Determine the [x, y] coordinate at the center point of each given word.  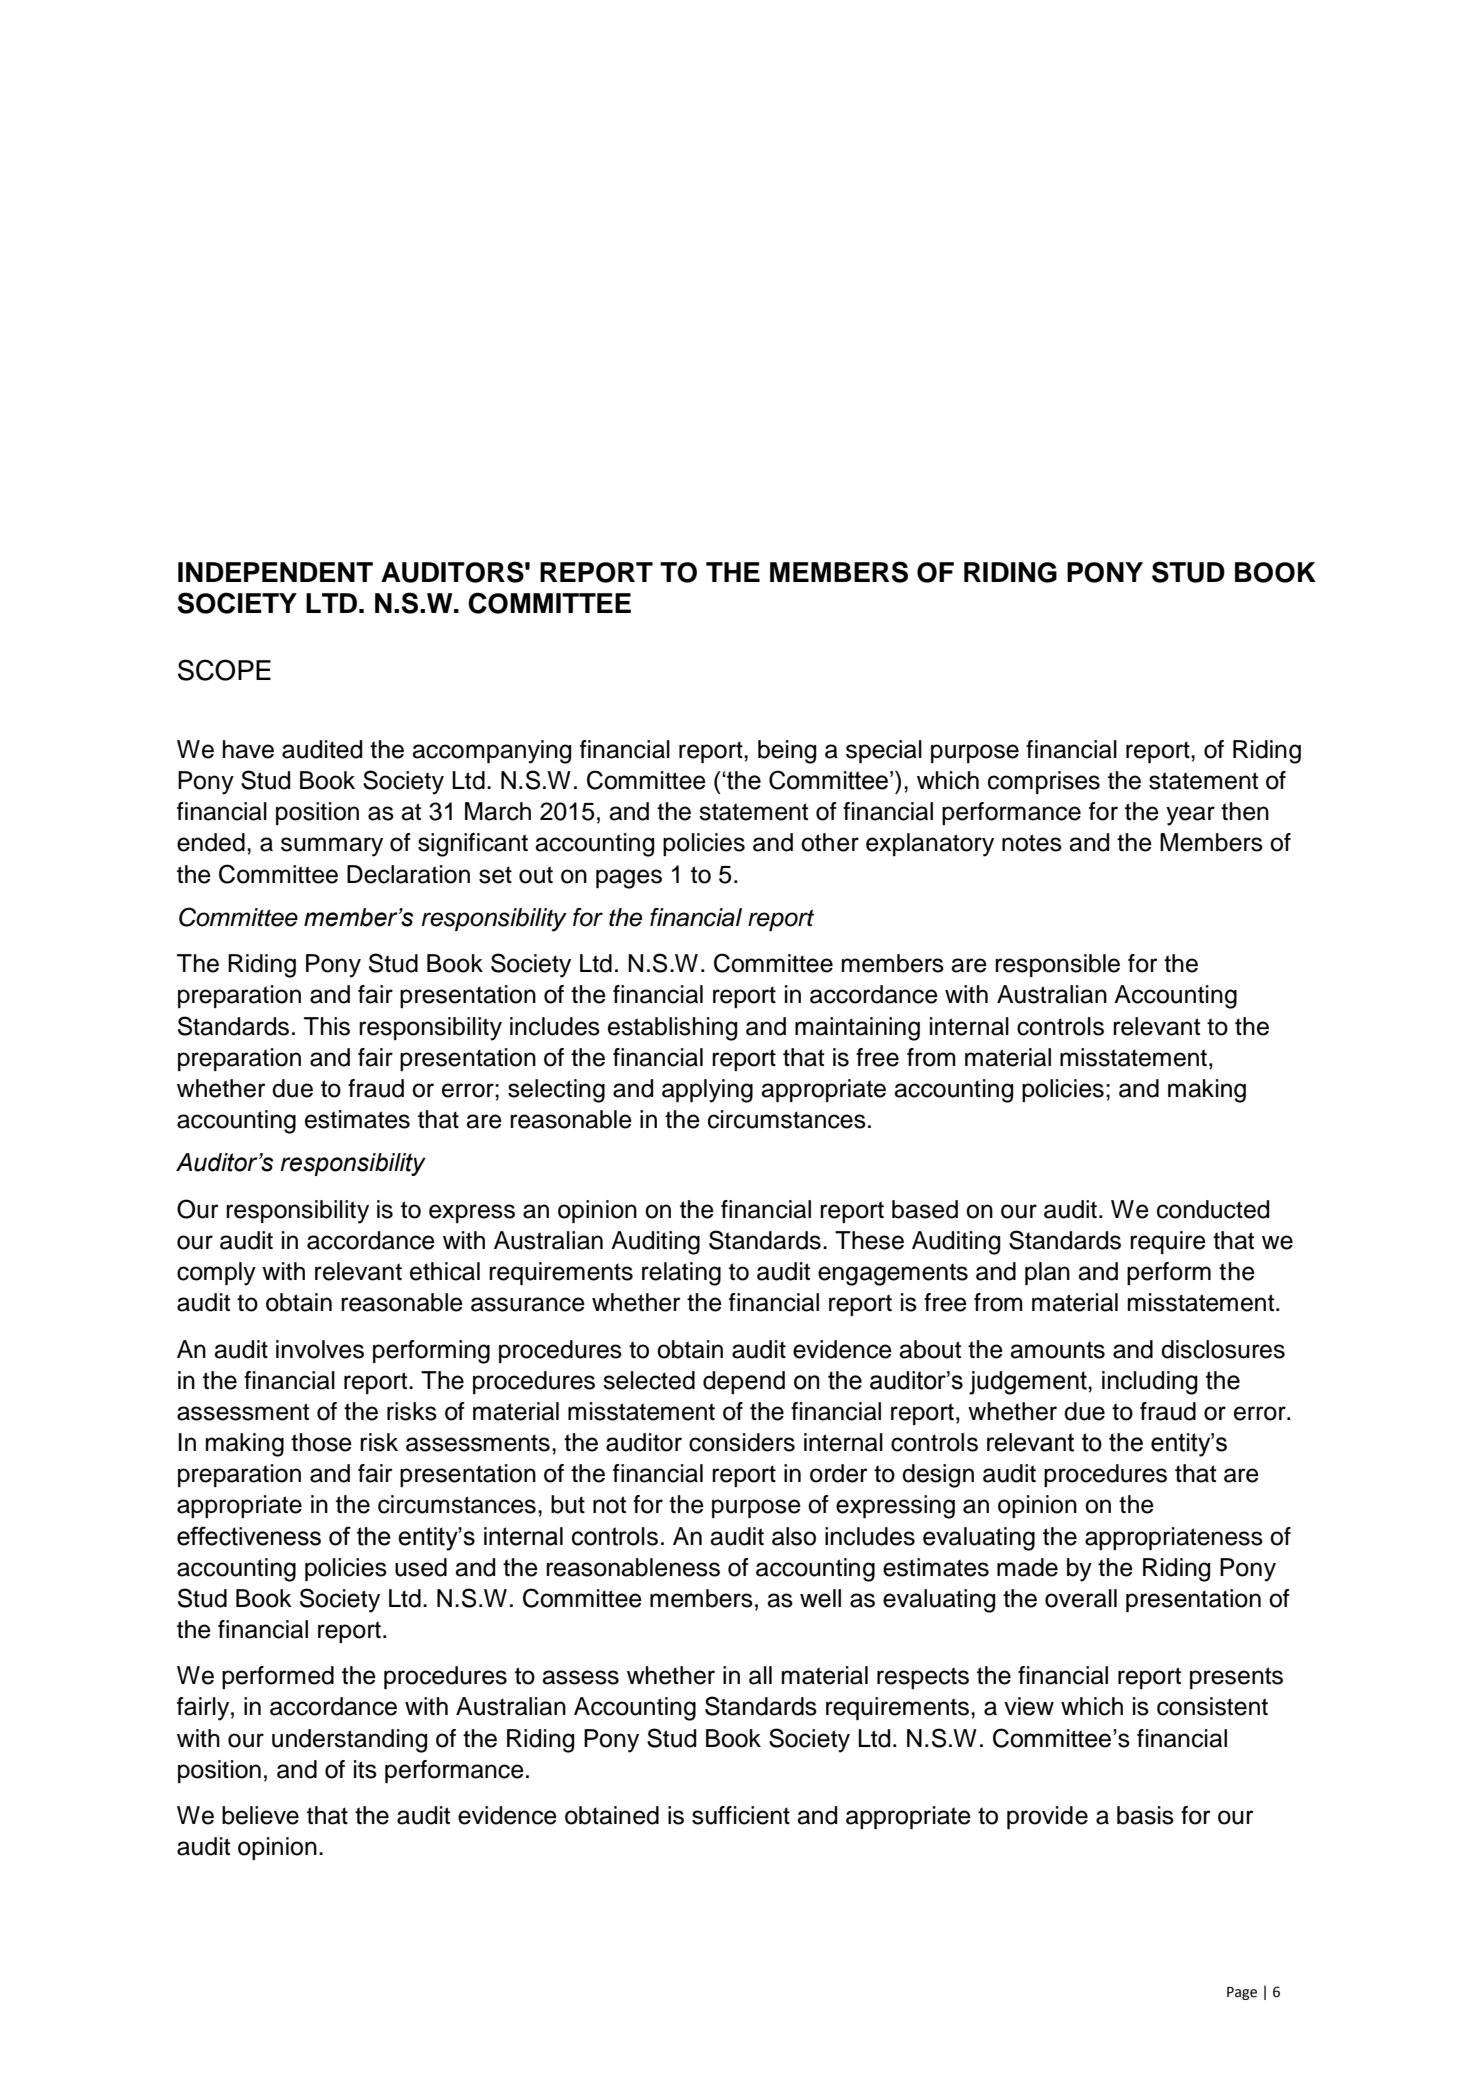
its [365, 1769]
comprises [1044, 782]
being [787, 752]
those [321, 1442]
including [1150, 1383]
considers [742, 1442]
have [248, 749]
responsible [1057, 965]
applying [707, 1091]
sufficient [741, 1815]
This [327, 1026]
